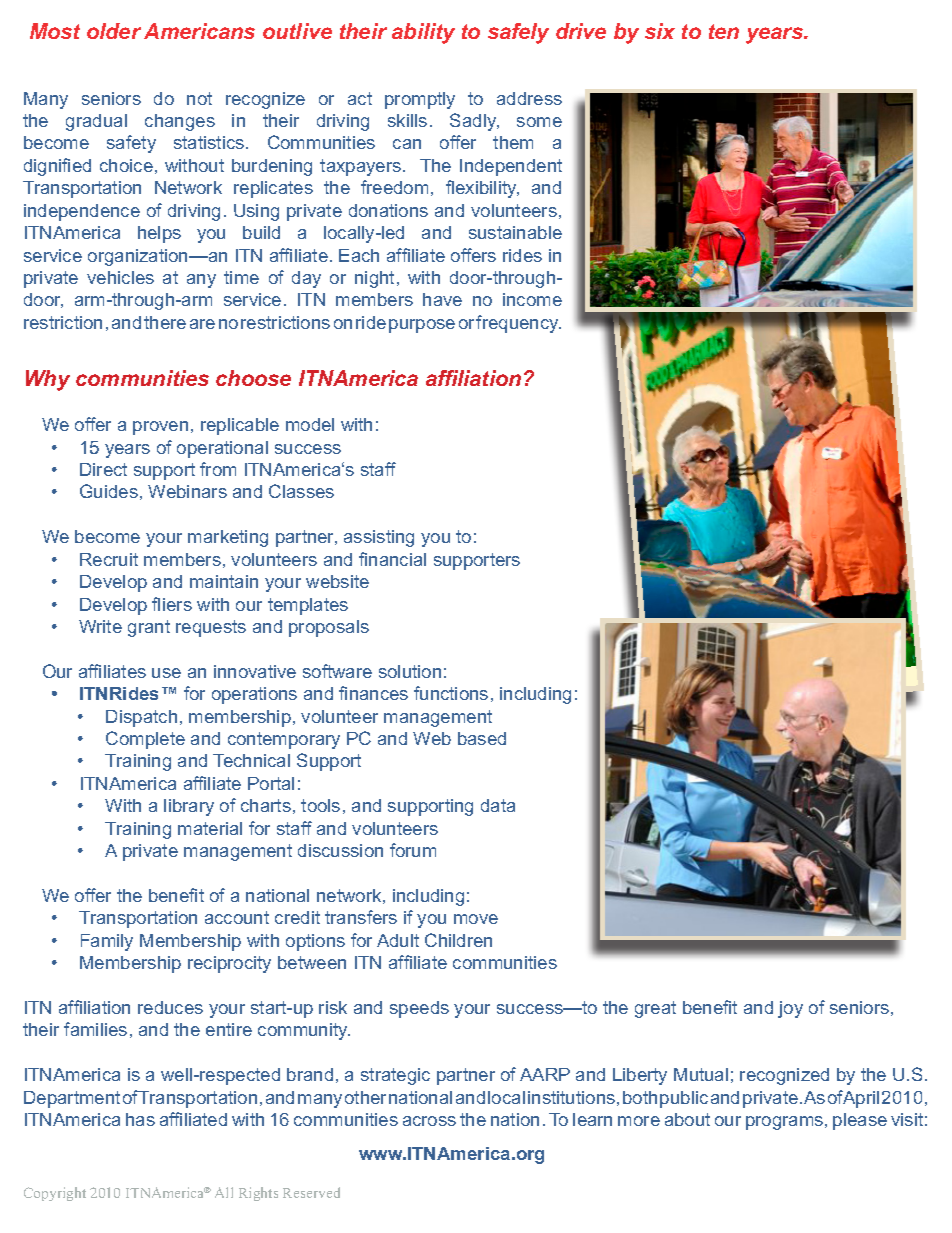  What do you see at coordinates (423, 33) in the screenshot?
I see `ability` at bounding box center [423, 33].
